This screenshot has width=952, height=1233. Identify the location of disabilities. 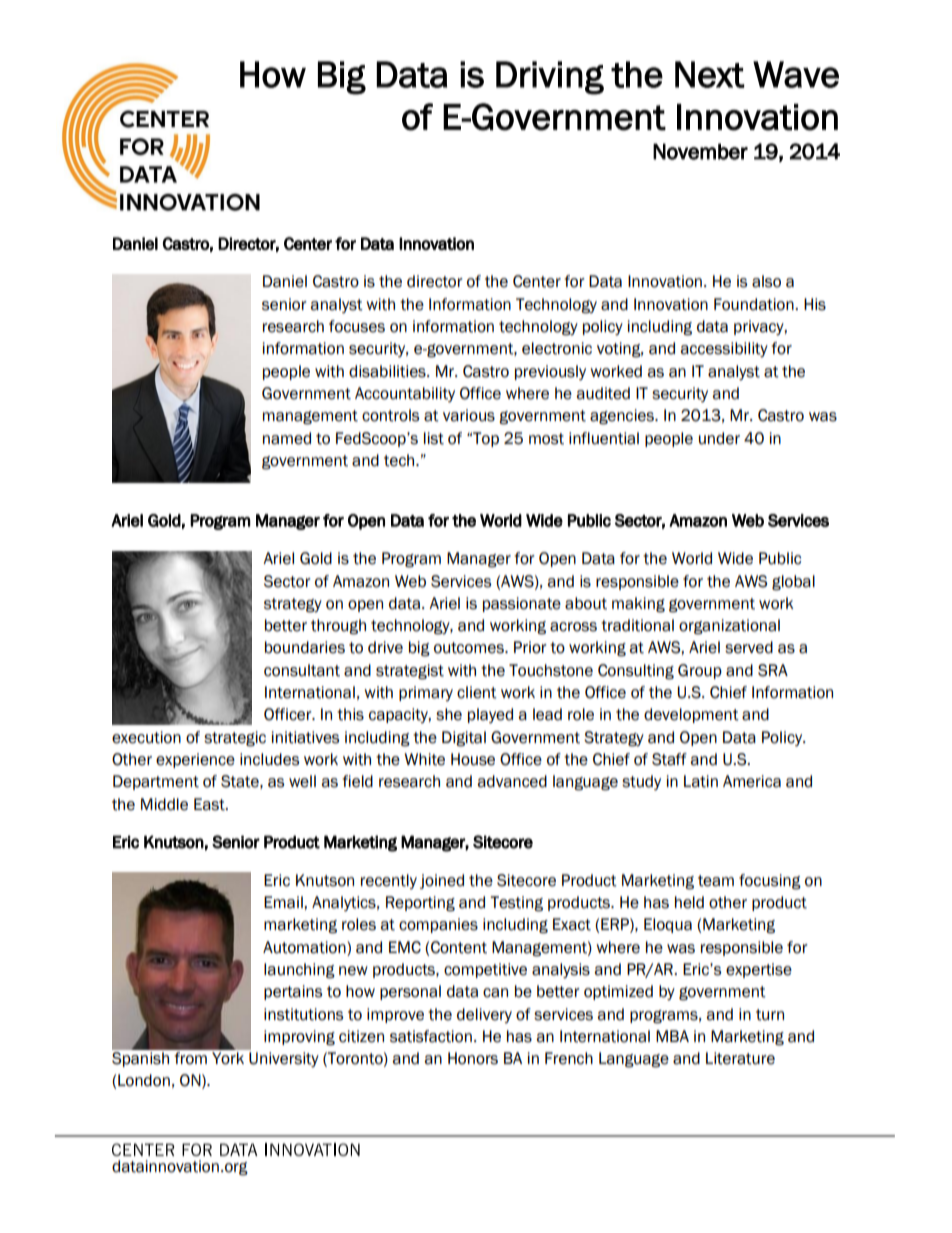
(388, 371).
